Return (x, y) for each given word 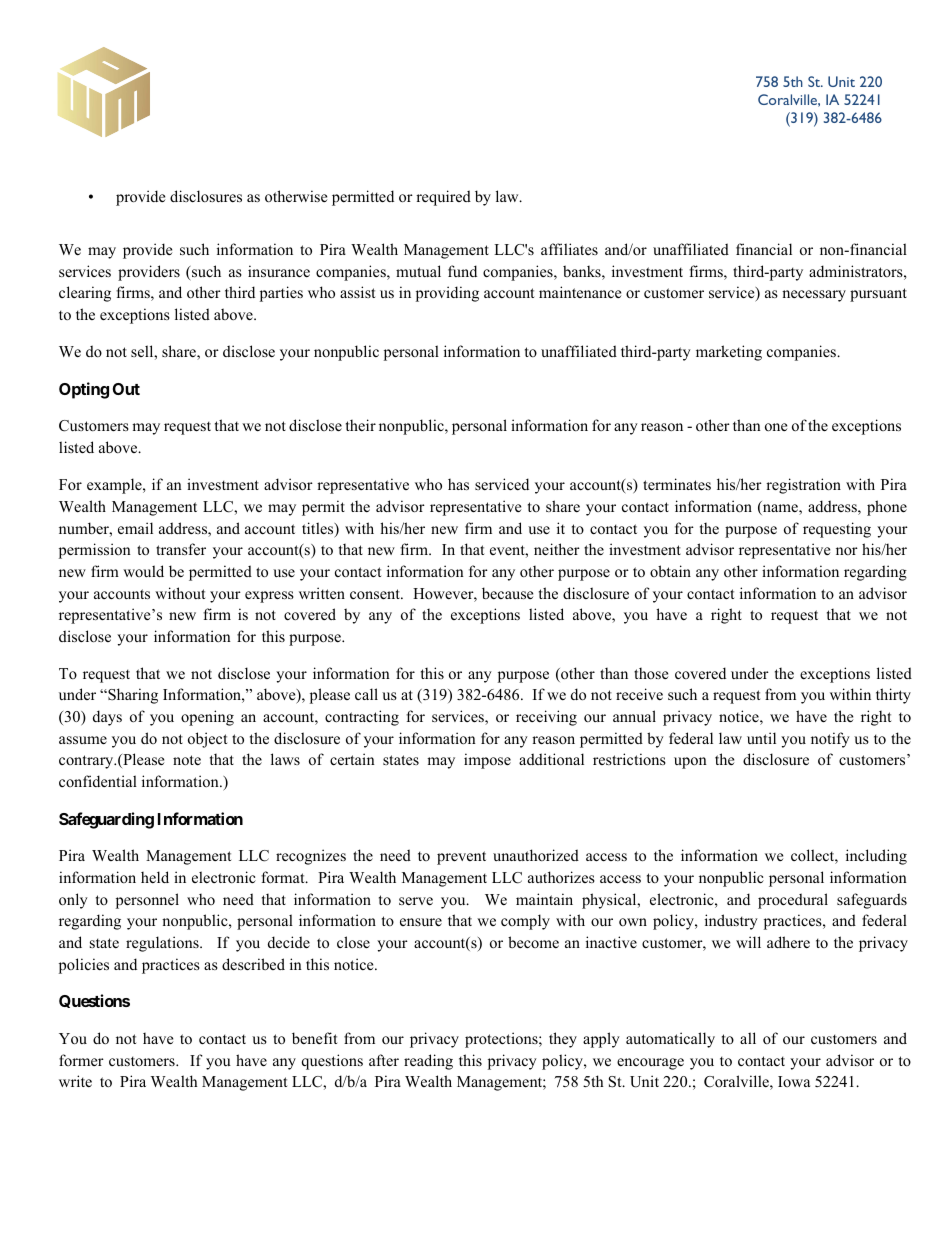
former (81, 1060)
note (187, 760)
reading (428, 1062)
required (443, 198)
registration (803, 486)
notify (830, 740)
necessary (814, 296)
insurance (279, 271)
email (135, 528)
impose (487, 761)
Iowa (794, 1081)
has (458, 484)
